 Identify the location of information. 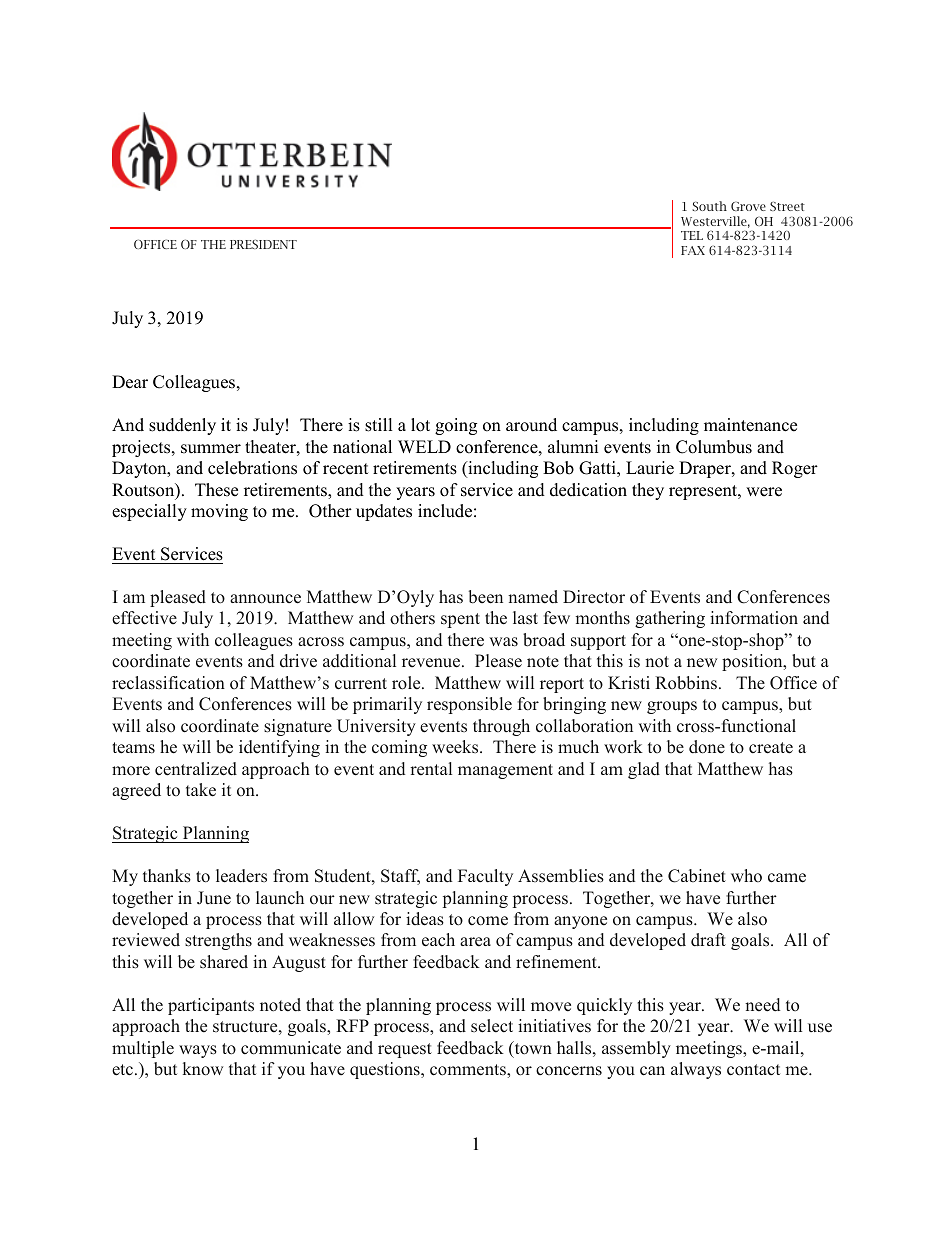
(754, 618).
